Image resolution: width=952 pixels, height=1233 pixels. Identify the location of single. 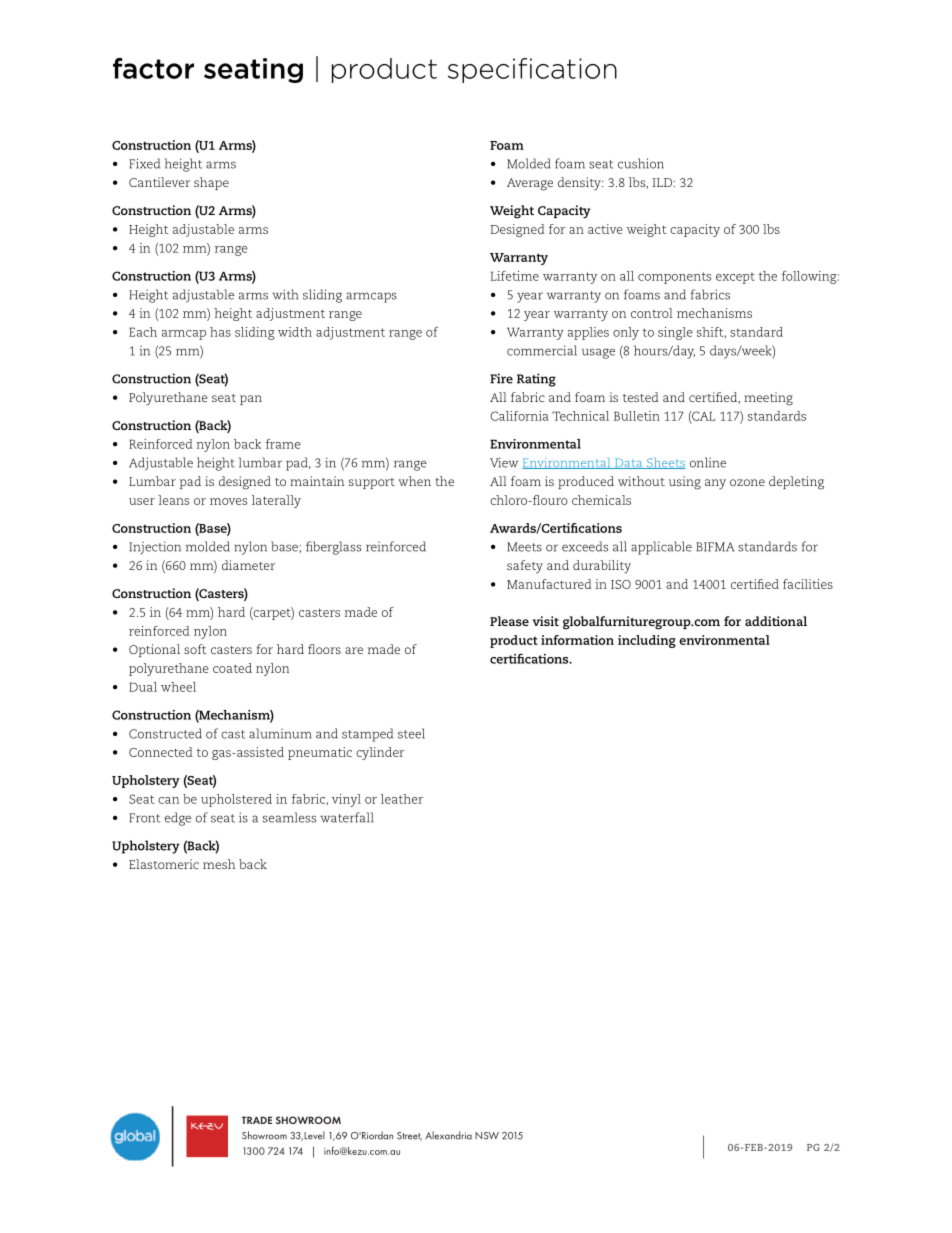
(675, 333).
